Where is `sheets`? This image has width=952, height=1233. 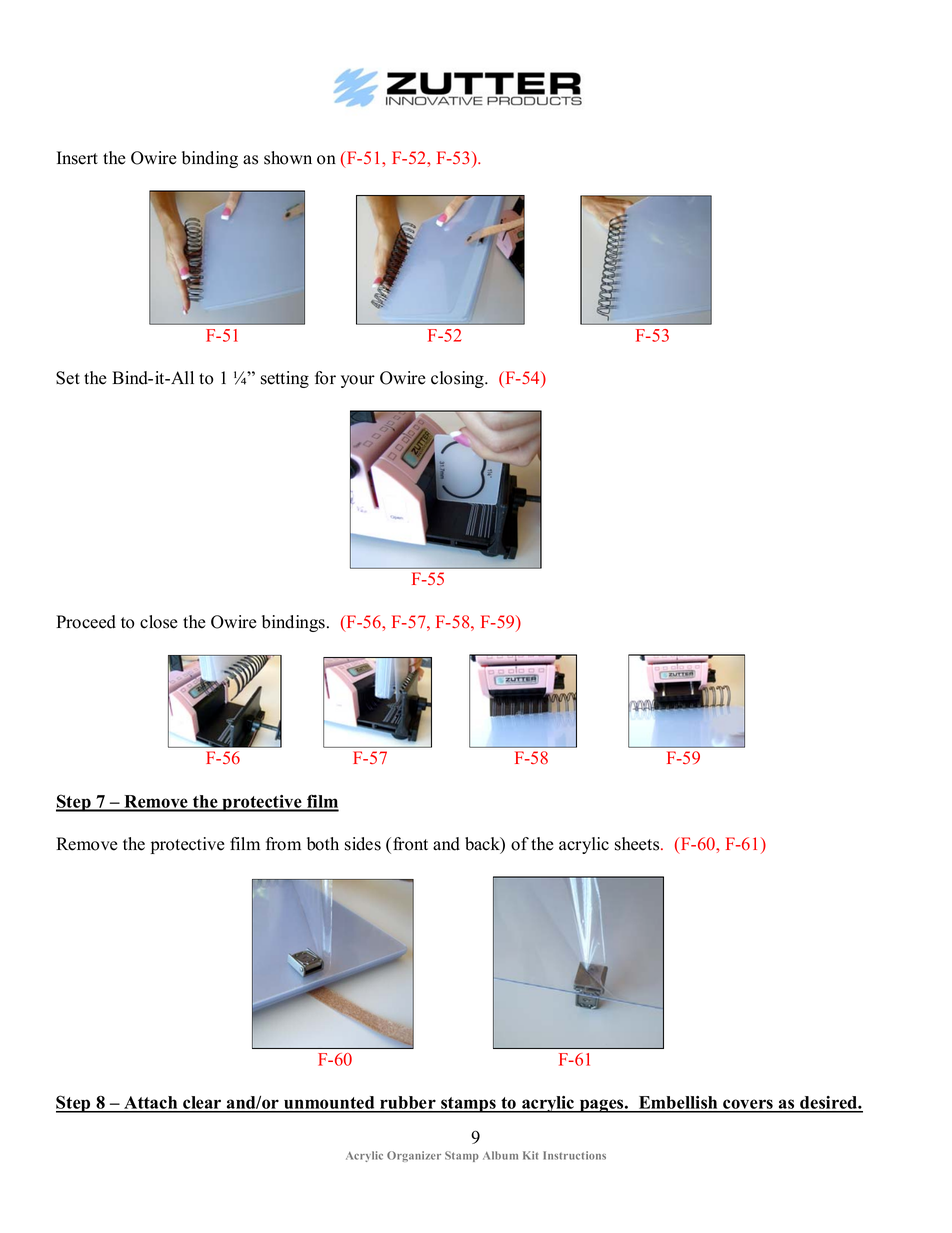 sheets is located at coordinates (638, 844).
